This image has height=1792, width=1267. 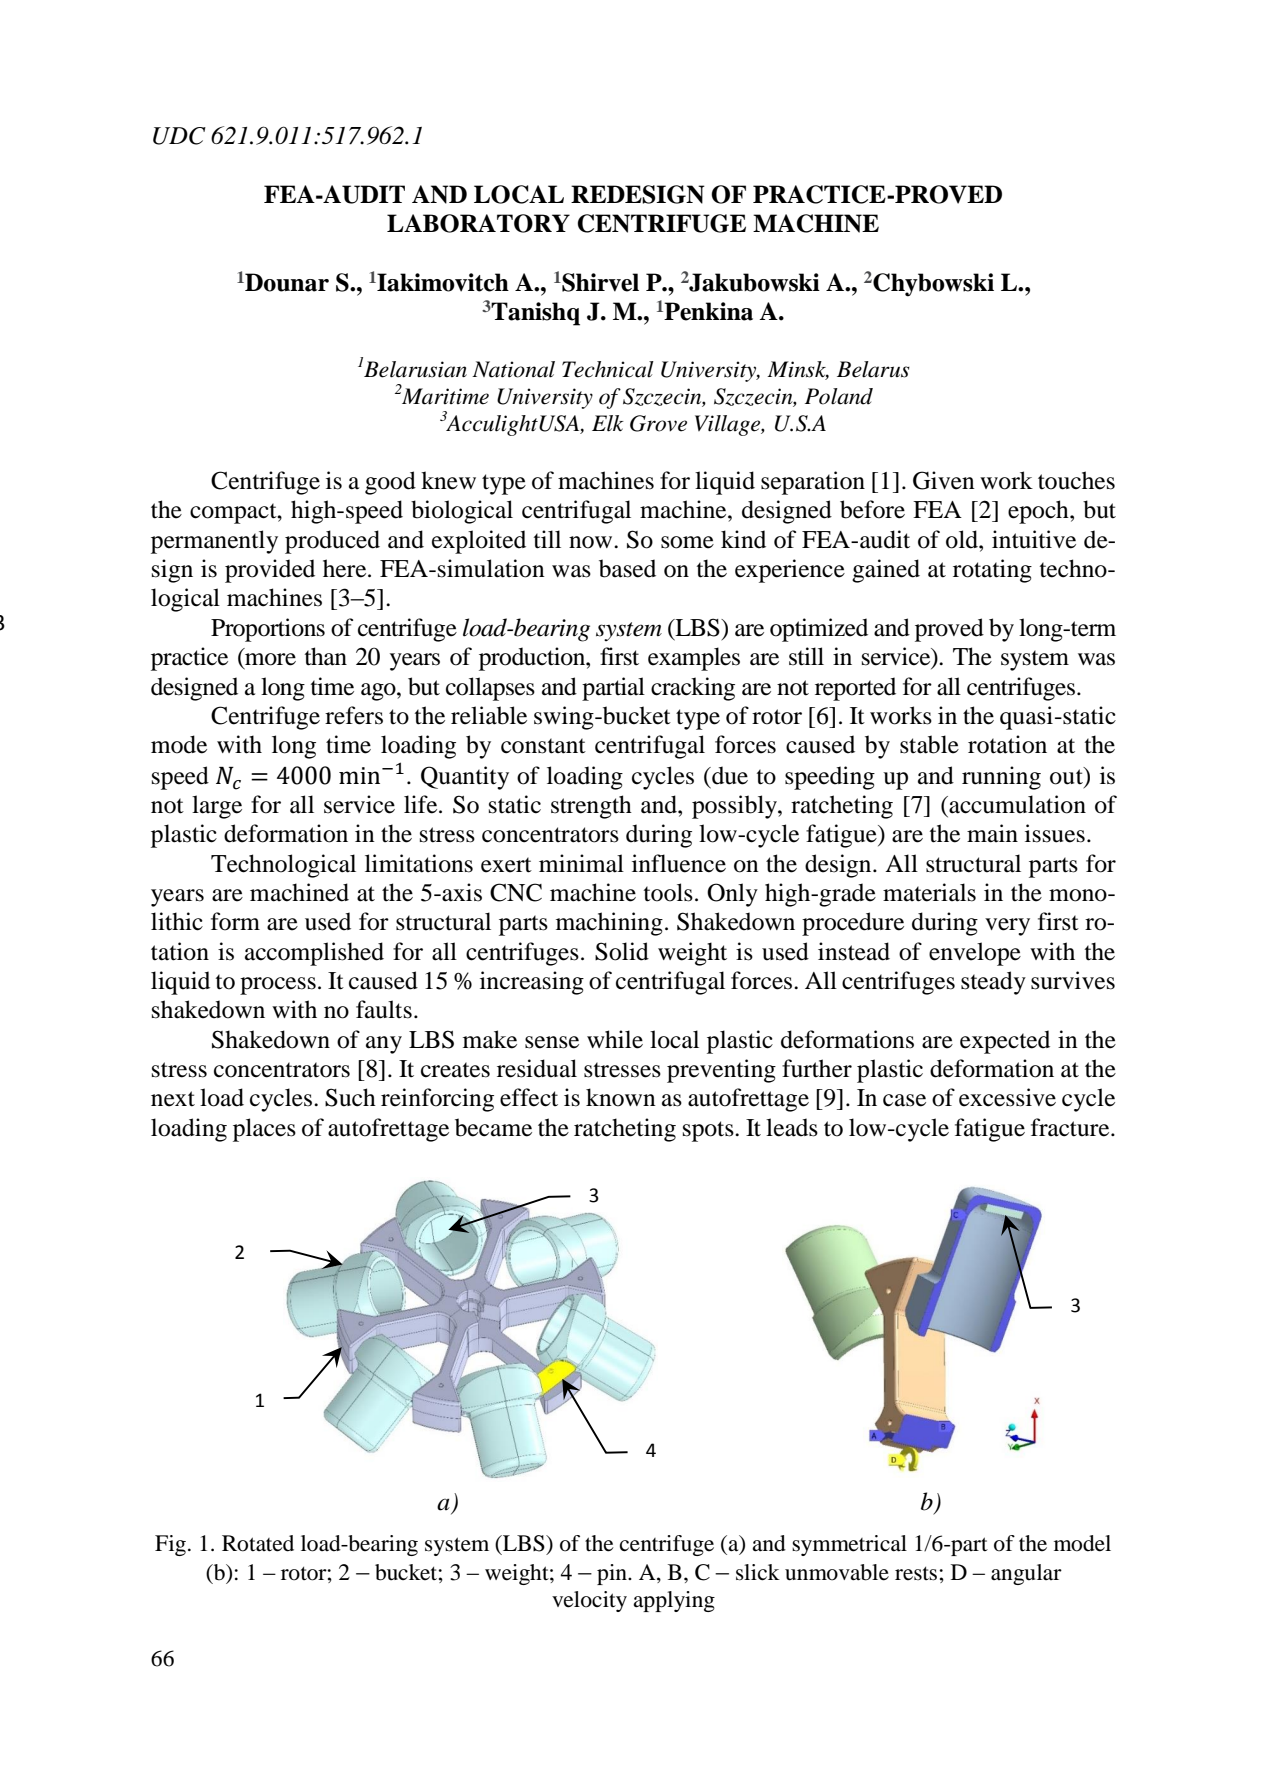 I want to click on Rotated, so click(x=258, y=1543).
